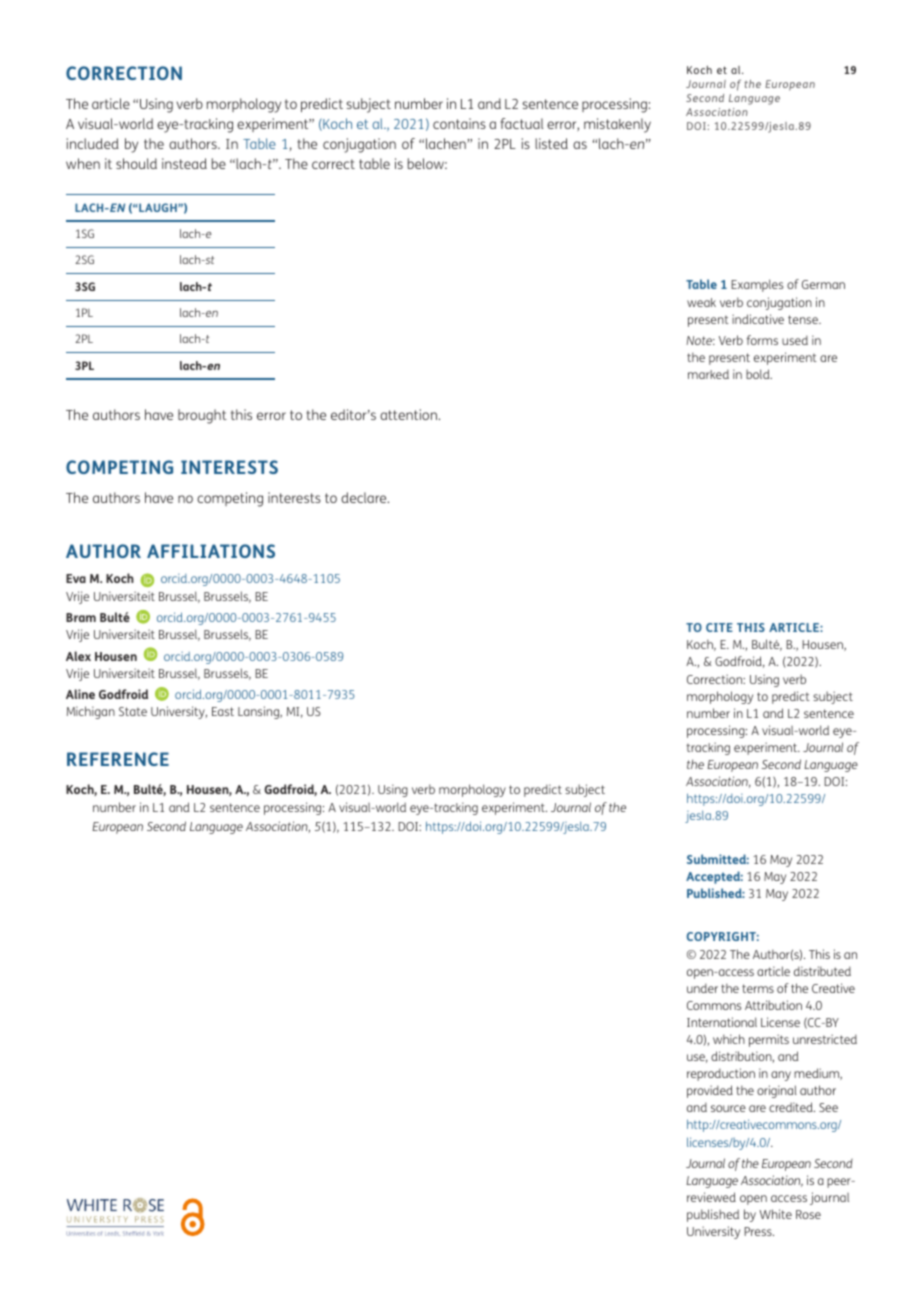  Describe the element at coordinates (202, 416) in the image. I see `brought` at that location.
